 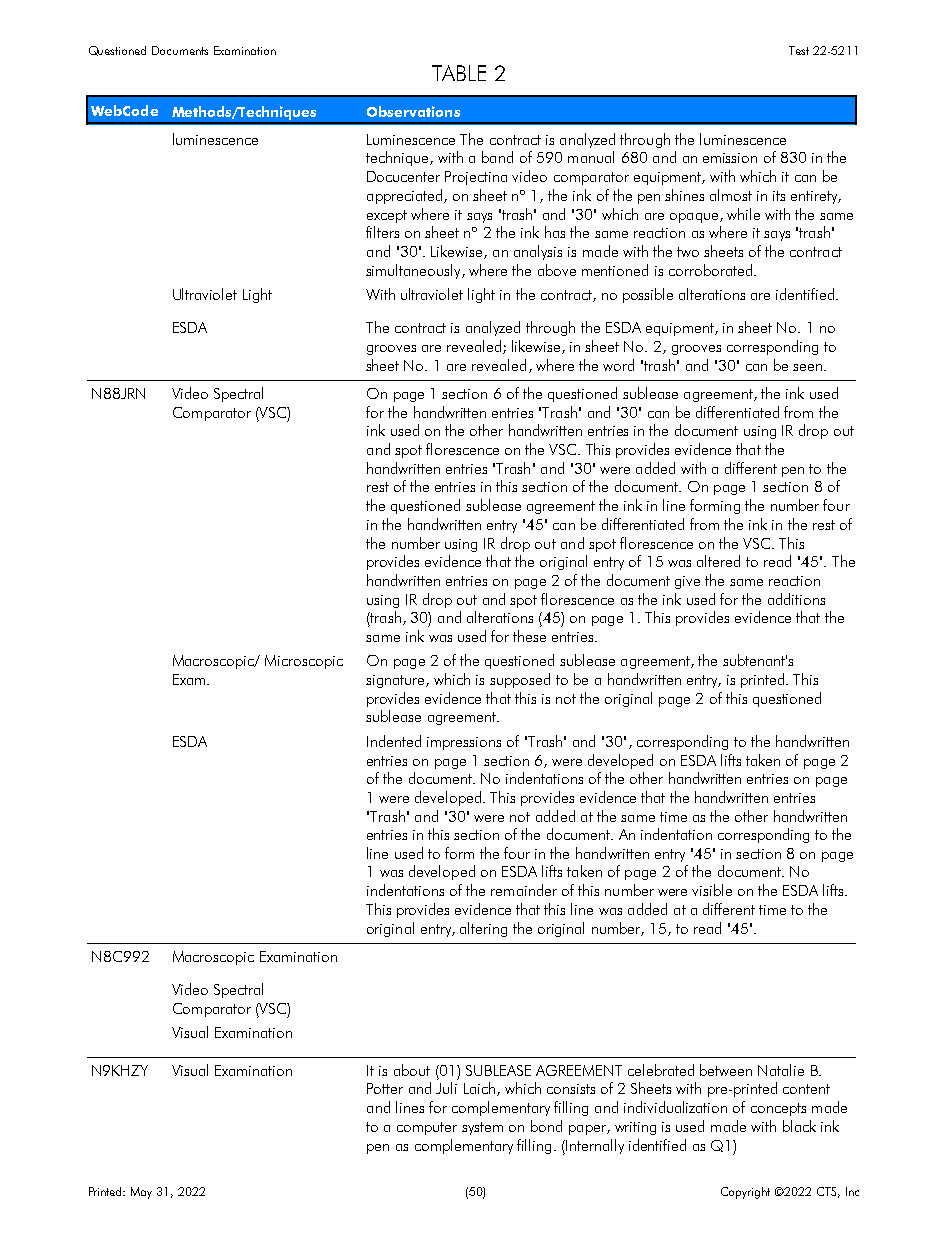 I want to click on May, so click(x=141, y=1193).
